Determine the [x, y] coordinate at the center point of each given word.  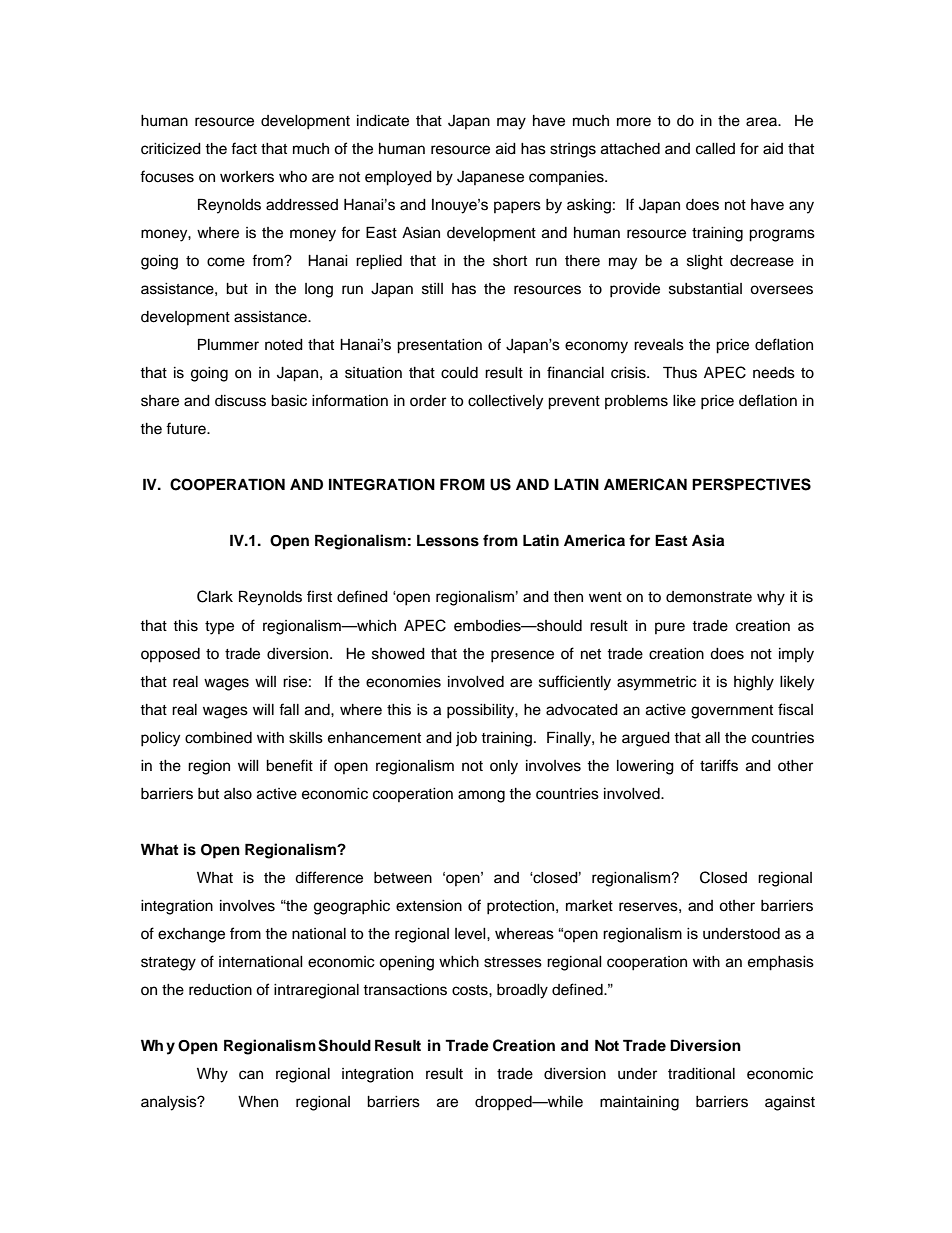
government [732, 712]
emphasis [781, 963]
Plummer [228, 344]
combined [218, 738]
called [715, 149]
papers [517, 207]
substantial [705, 289]
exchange [191, 935]
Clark [215, 596]
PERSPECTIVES [751, 484]
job [466, 739]
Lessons [448, 540]
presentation [439, 346]
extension [429, 906]
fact [244, 148]
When [258, 1102]
